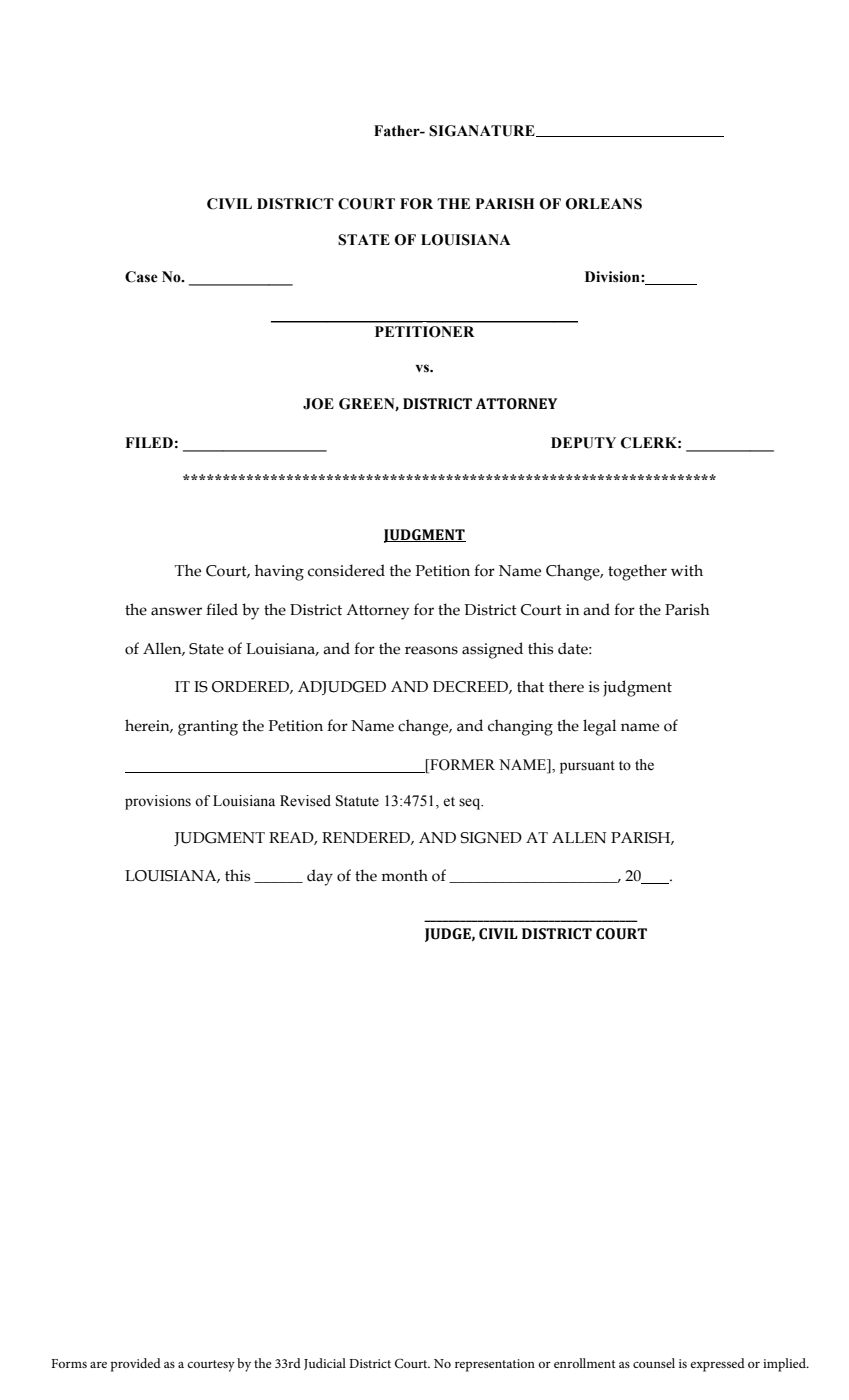 The width and height of the image is (849, 1400). What do you see at coordinates (98, 1365) in the image?
I see `are` at bounding box center [98, 1365].
